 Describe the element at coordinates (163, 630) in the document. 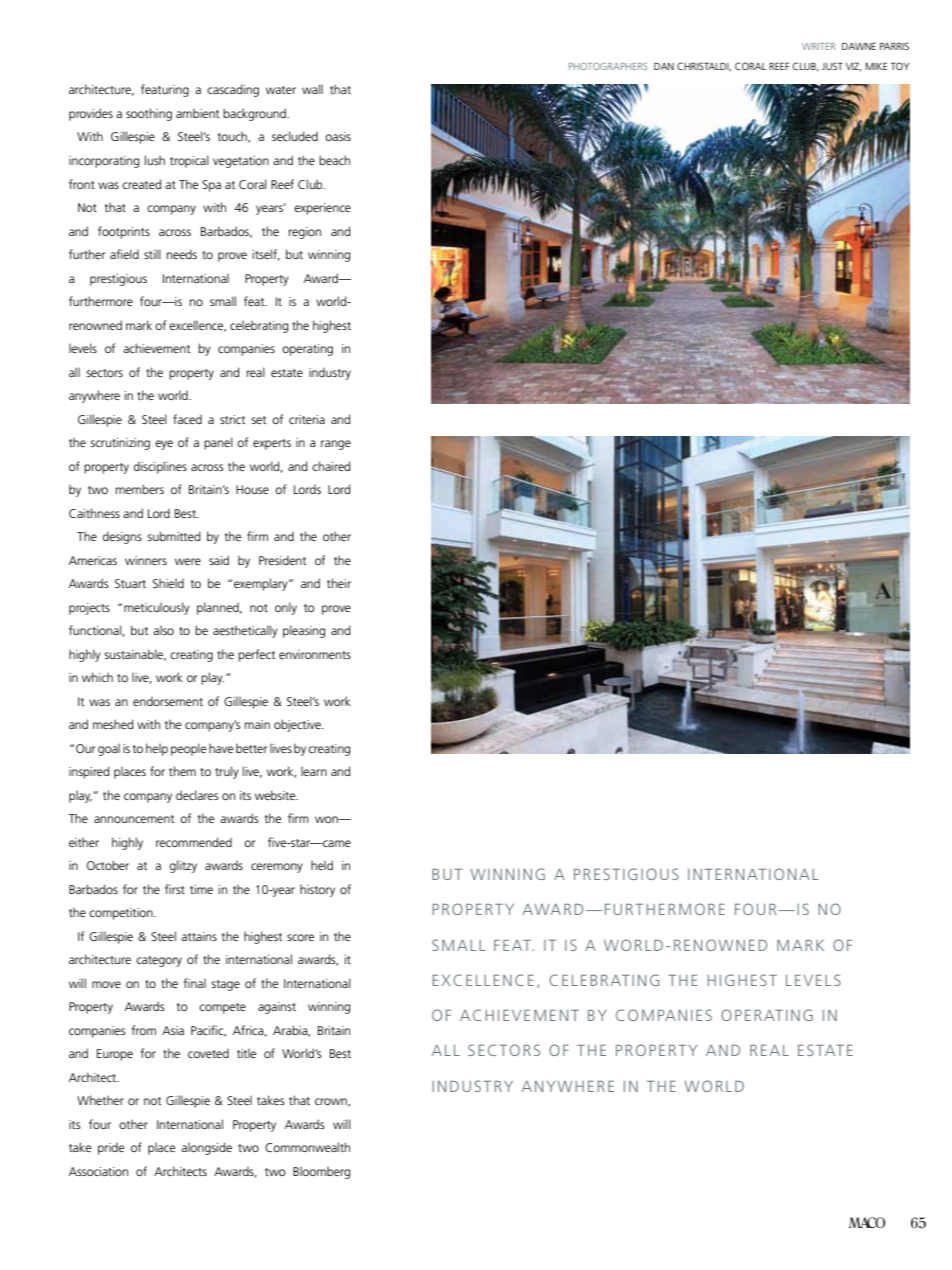

I see `also` at that location.
